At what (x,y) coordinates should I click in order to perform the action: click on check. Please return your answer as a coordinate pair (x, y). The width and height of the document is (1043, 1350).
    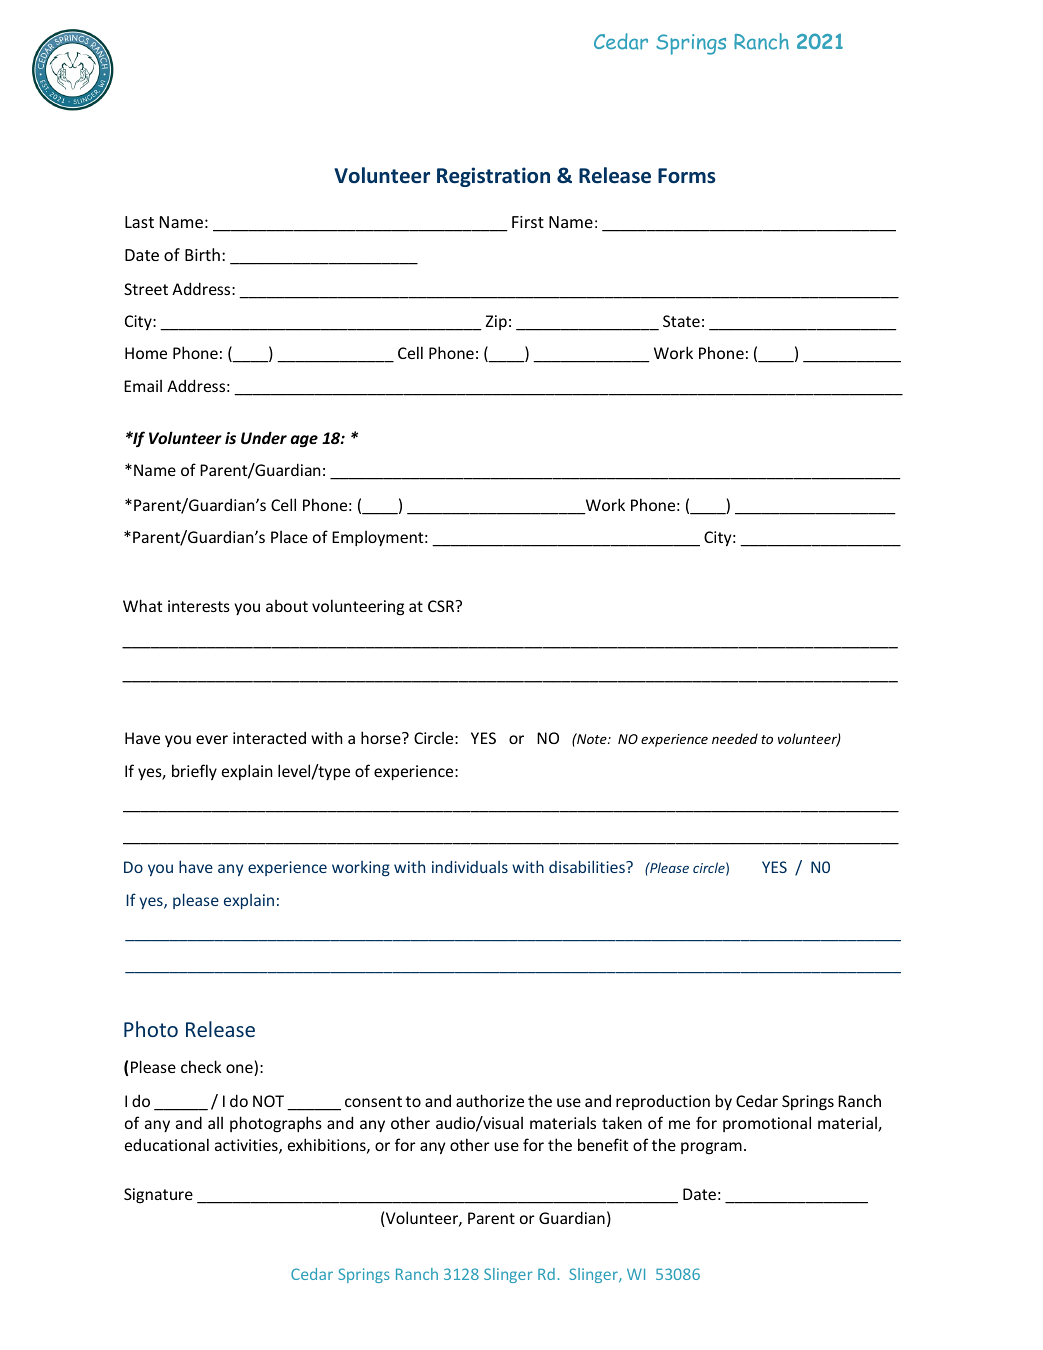
    Looking at the image, I should click on (201, 1066).
